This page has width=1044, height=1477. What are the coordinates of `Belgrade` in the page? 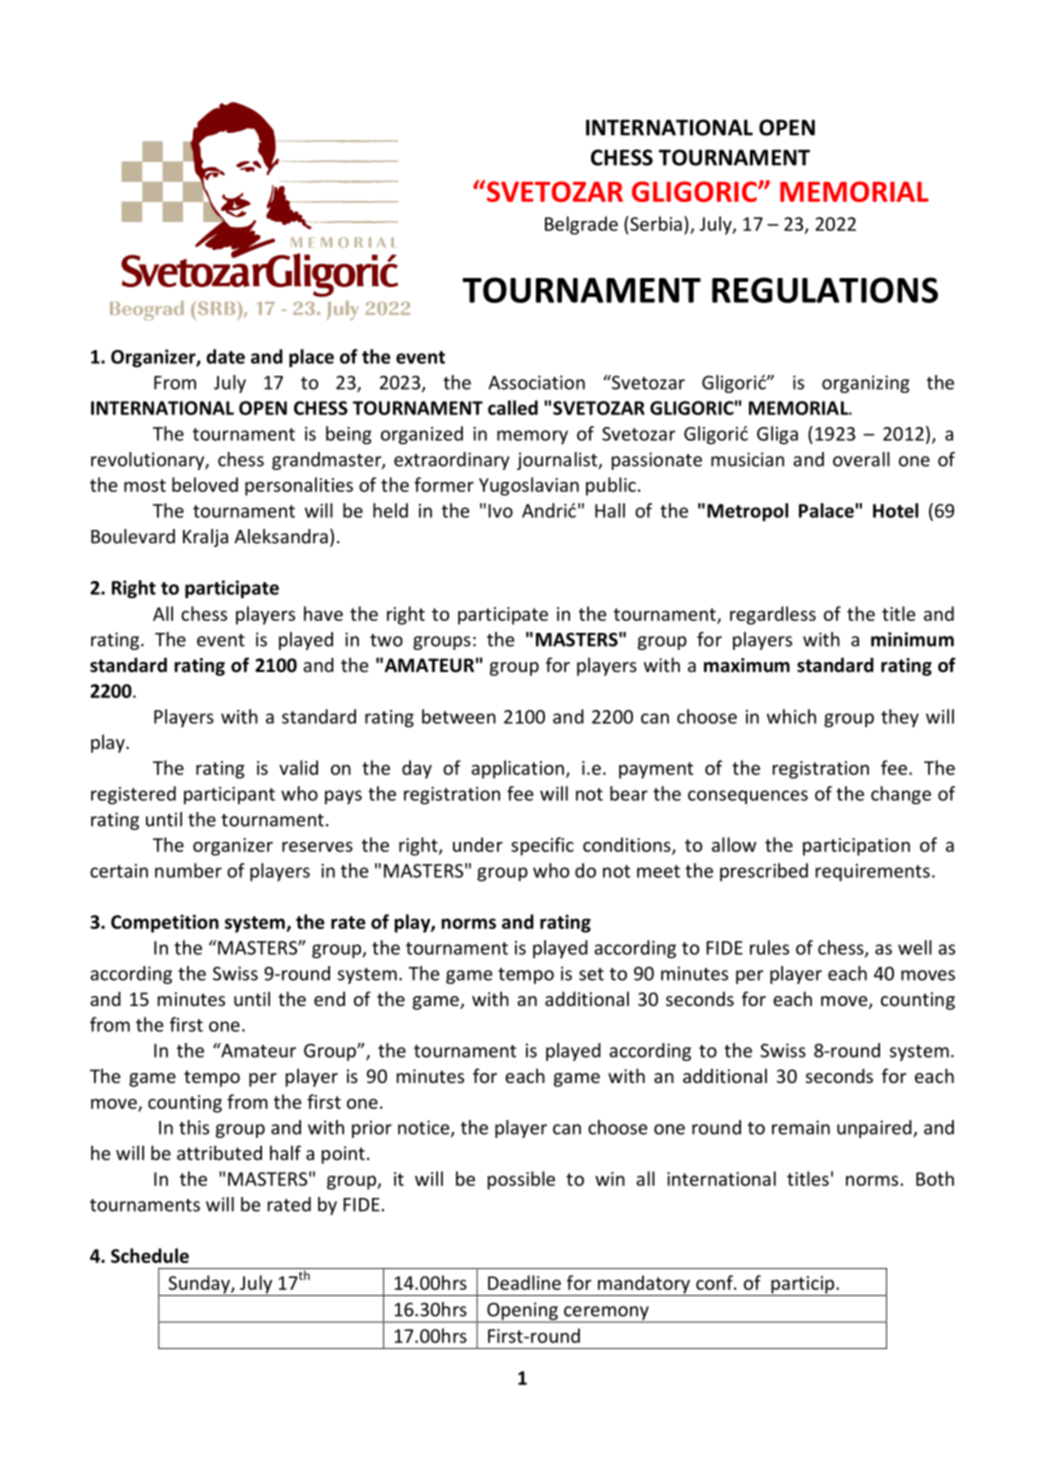 It's located at (581, 225).
